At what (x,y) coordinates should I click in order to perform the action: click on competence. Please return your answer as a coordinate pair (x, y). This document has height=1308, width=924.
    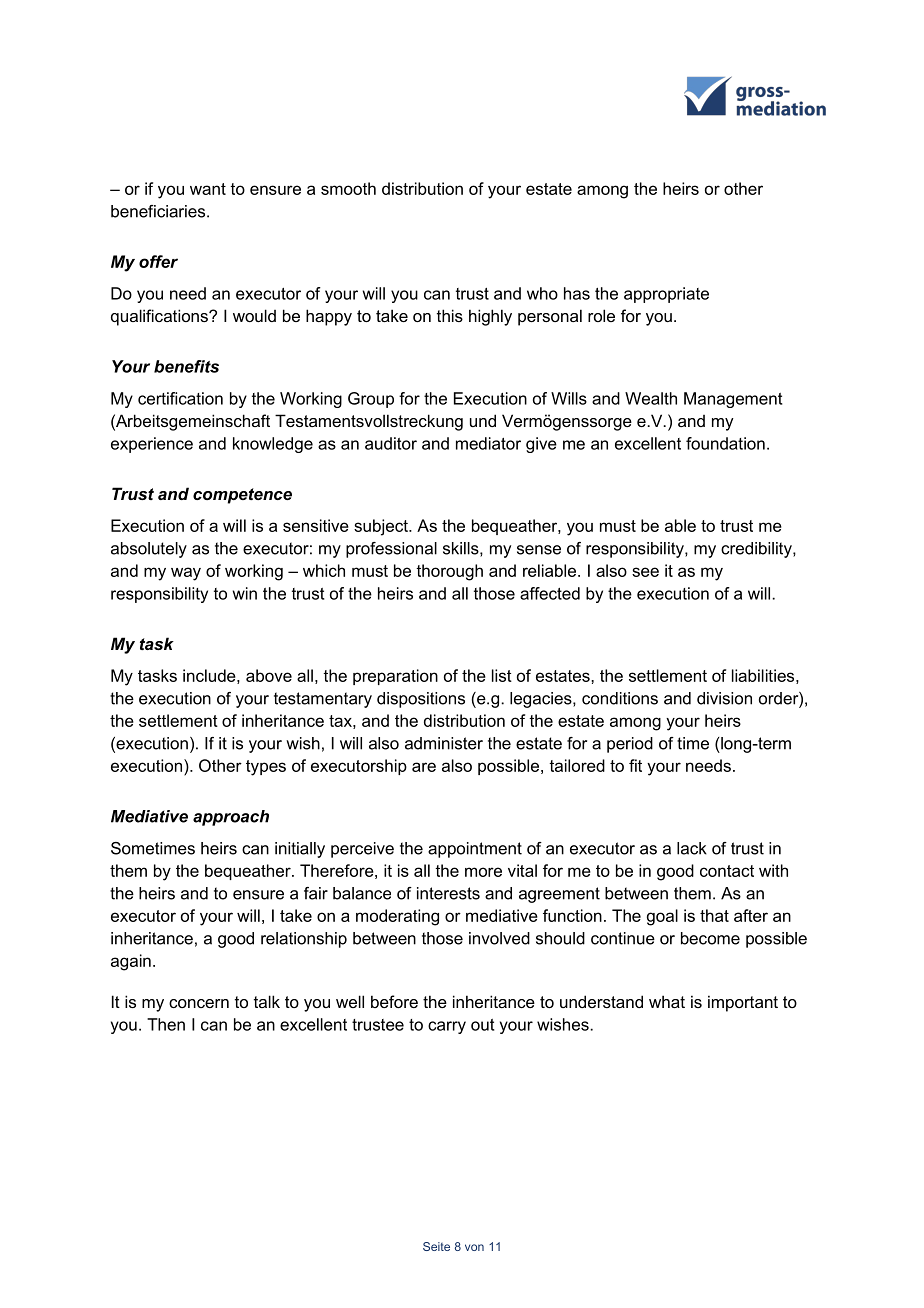
    Looking at the image, I should click on (242, 496).
